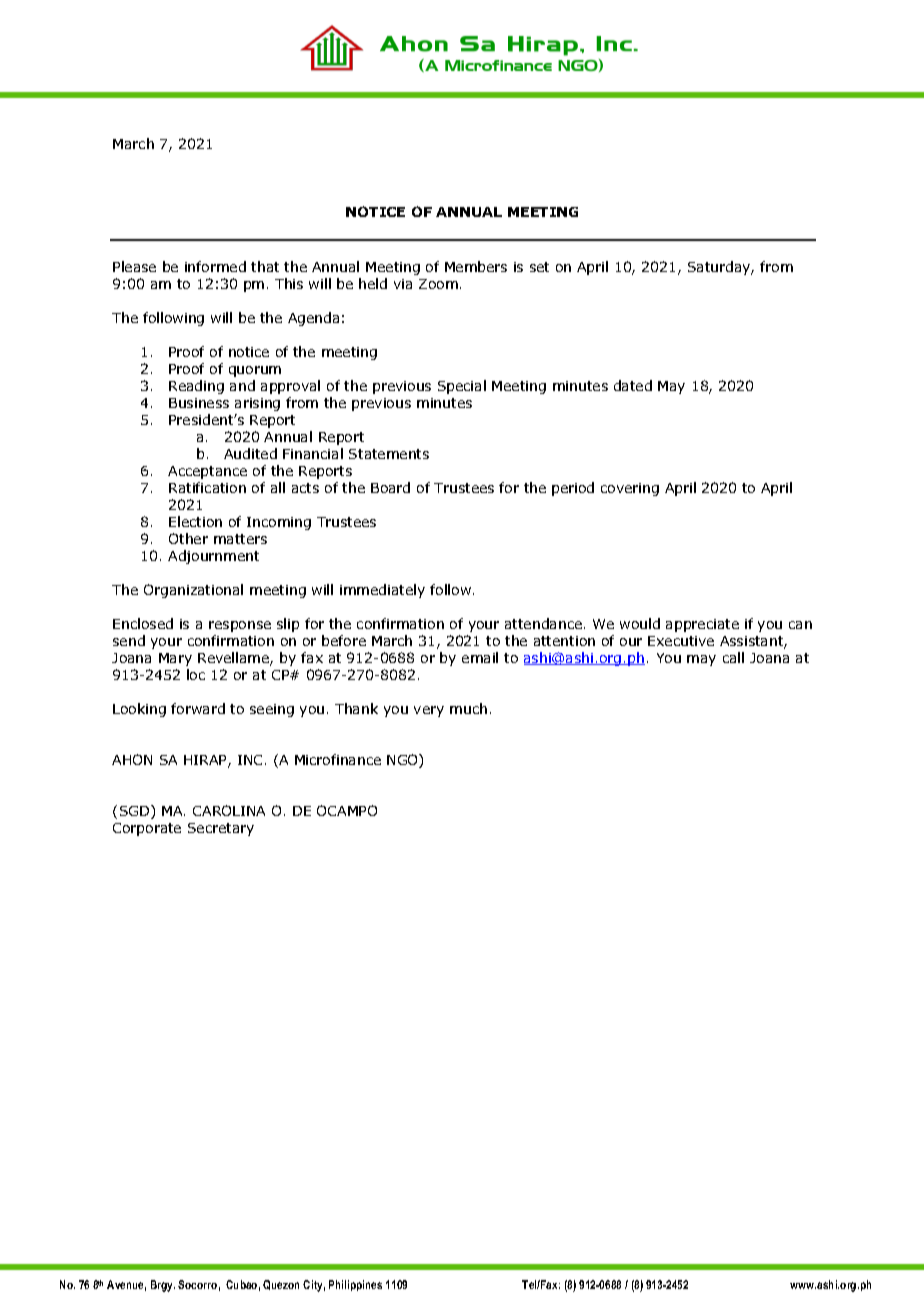 This image has width=924, height=1308. I want to click on dated, so click(633, 385).
